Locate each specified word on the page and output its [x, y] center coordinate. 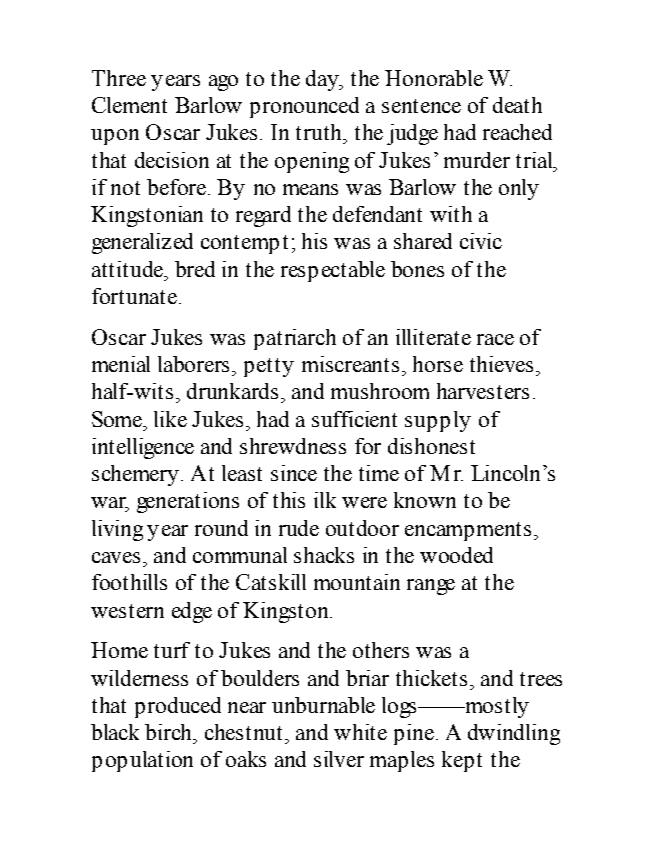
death [517, 105]
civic [481, 241]
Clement [129, 105]
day [323, 80]
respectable [333, 271]
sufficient [354, 419]
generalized [142, 243]
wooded [456, 555]
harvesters [483, 391]
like [170, 419]
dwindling [514, 734]
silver [339, 759]
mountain [357, 582]
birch [169, 732]
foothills [129, 582]
